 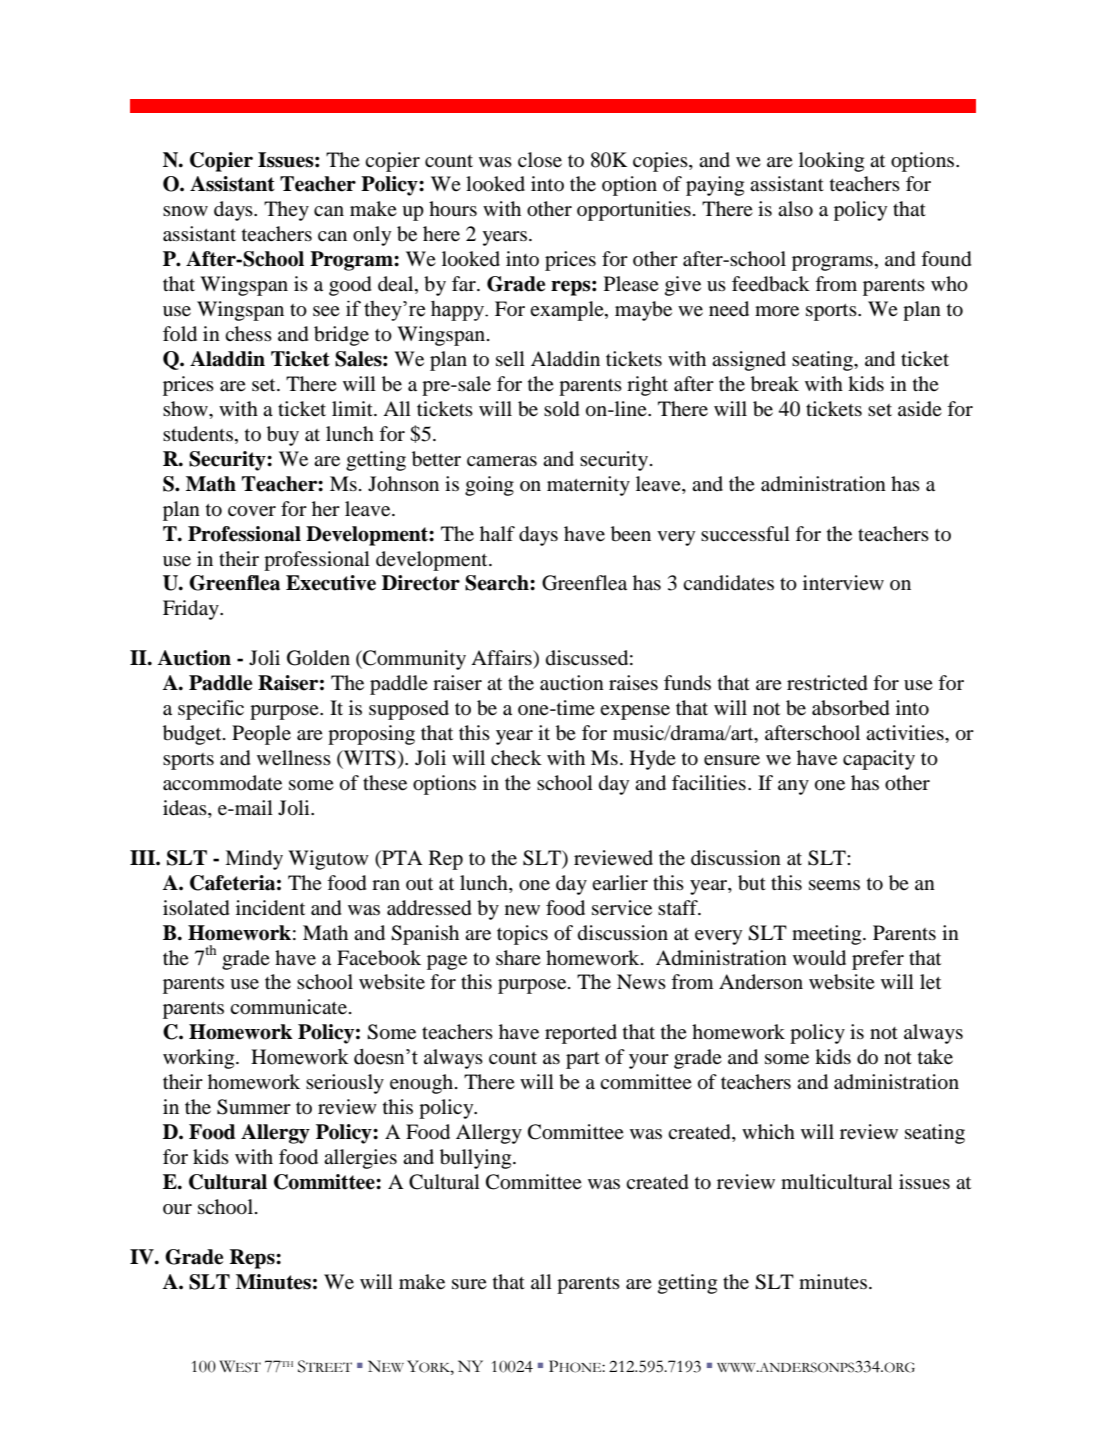 What do you see at coordinates (185, 211) in the document?
I see `snow` at bounding box center [185, 211].
